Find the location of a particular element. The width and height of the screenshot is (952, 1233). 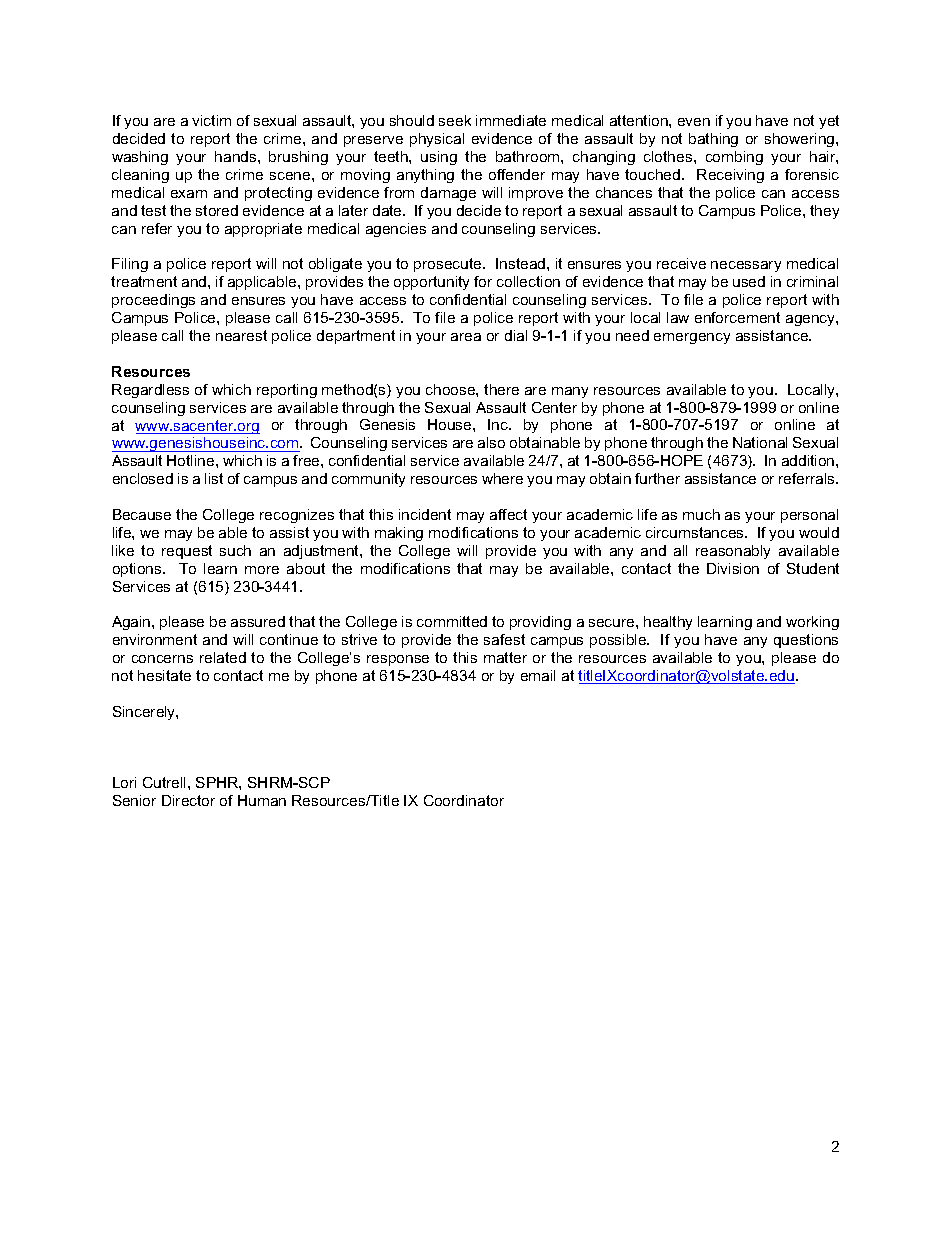

physical is located at coordinates (437, 140).
